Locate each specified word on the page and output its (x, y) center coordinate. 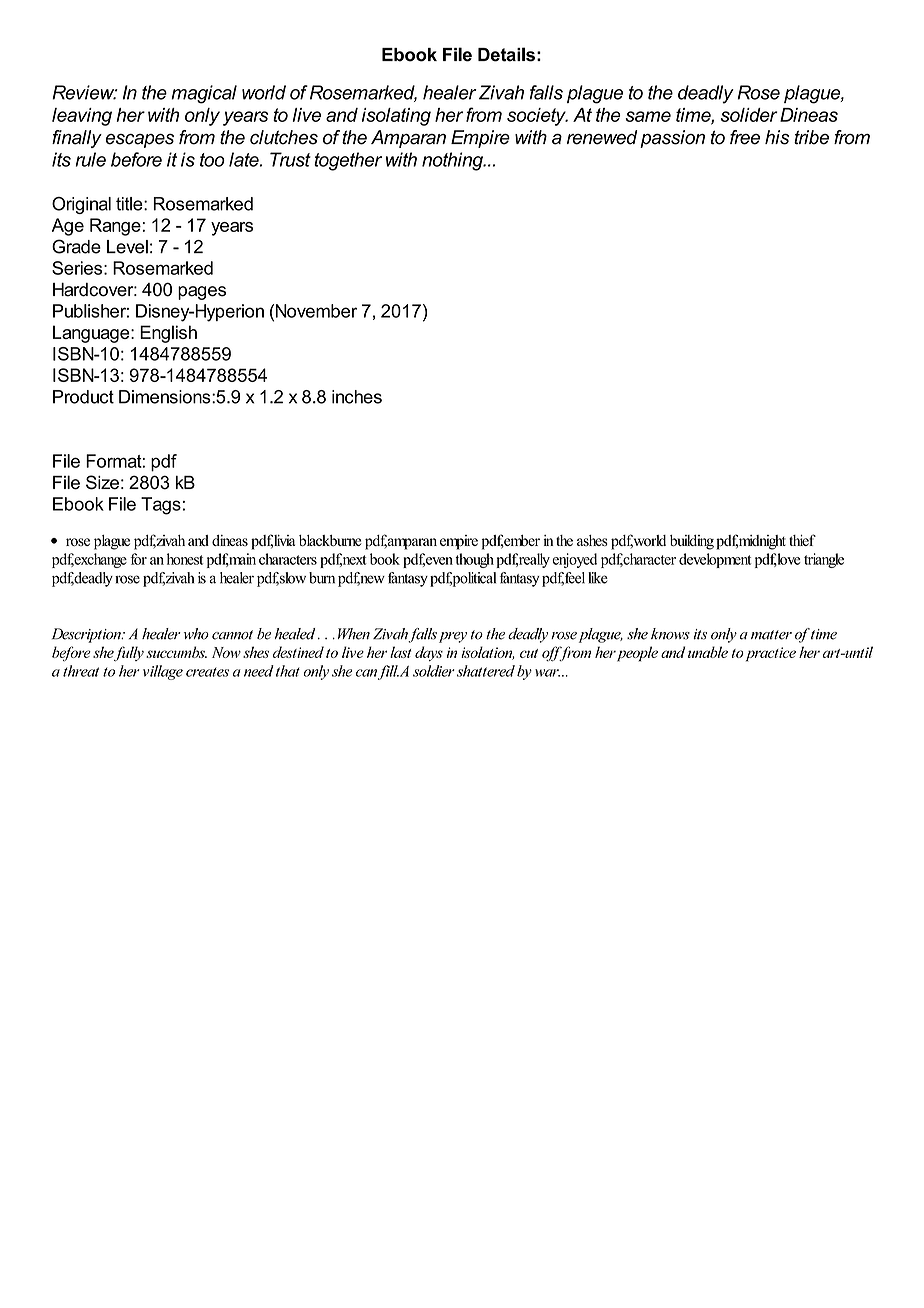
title (130, 204)
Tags (161, 506)
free (745, 137)
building (692, 542)
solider (749, 115)
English (168, 334)
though (474, 560)
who (196, 634)
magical (204, 94)
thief (802, 540)
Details (506, 54)
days (429, 653)
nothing (453, 161)
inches (357, 397)
